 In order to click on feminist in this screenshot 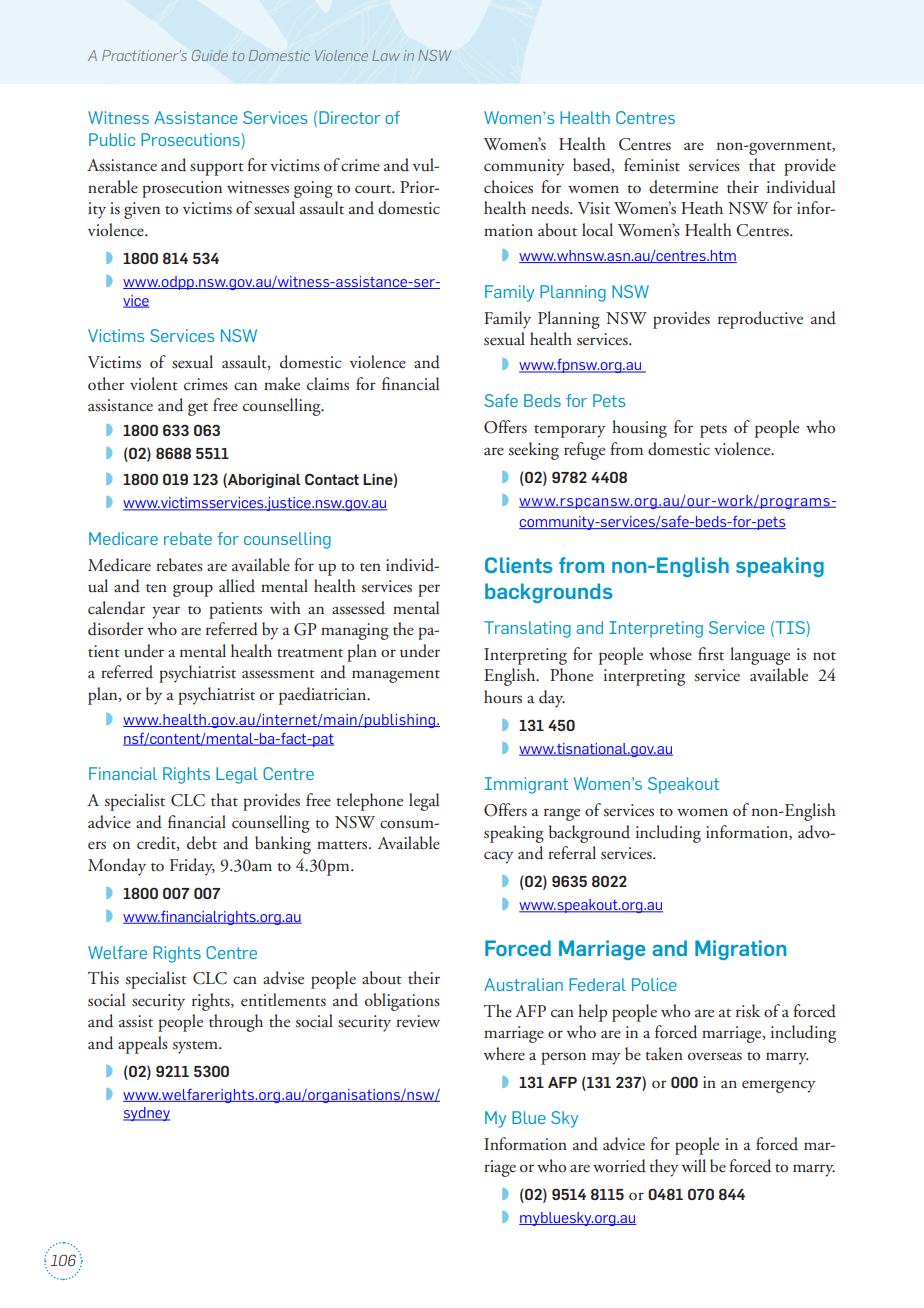, I will do `click(652, 165)`.
